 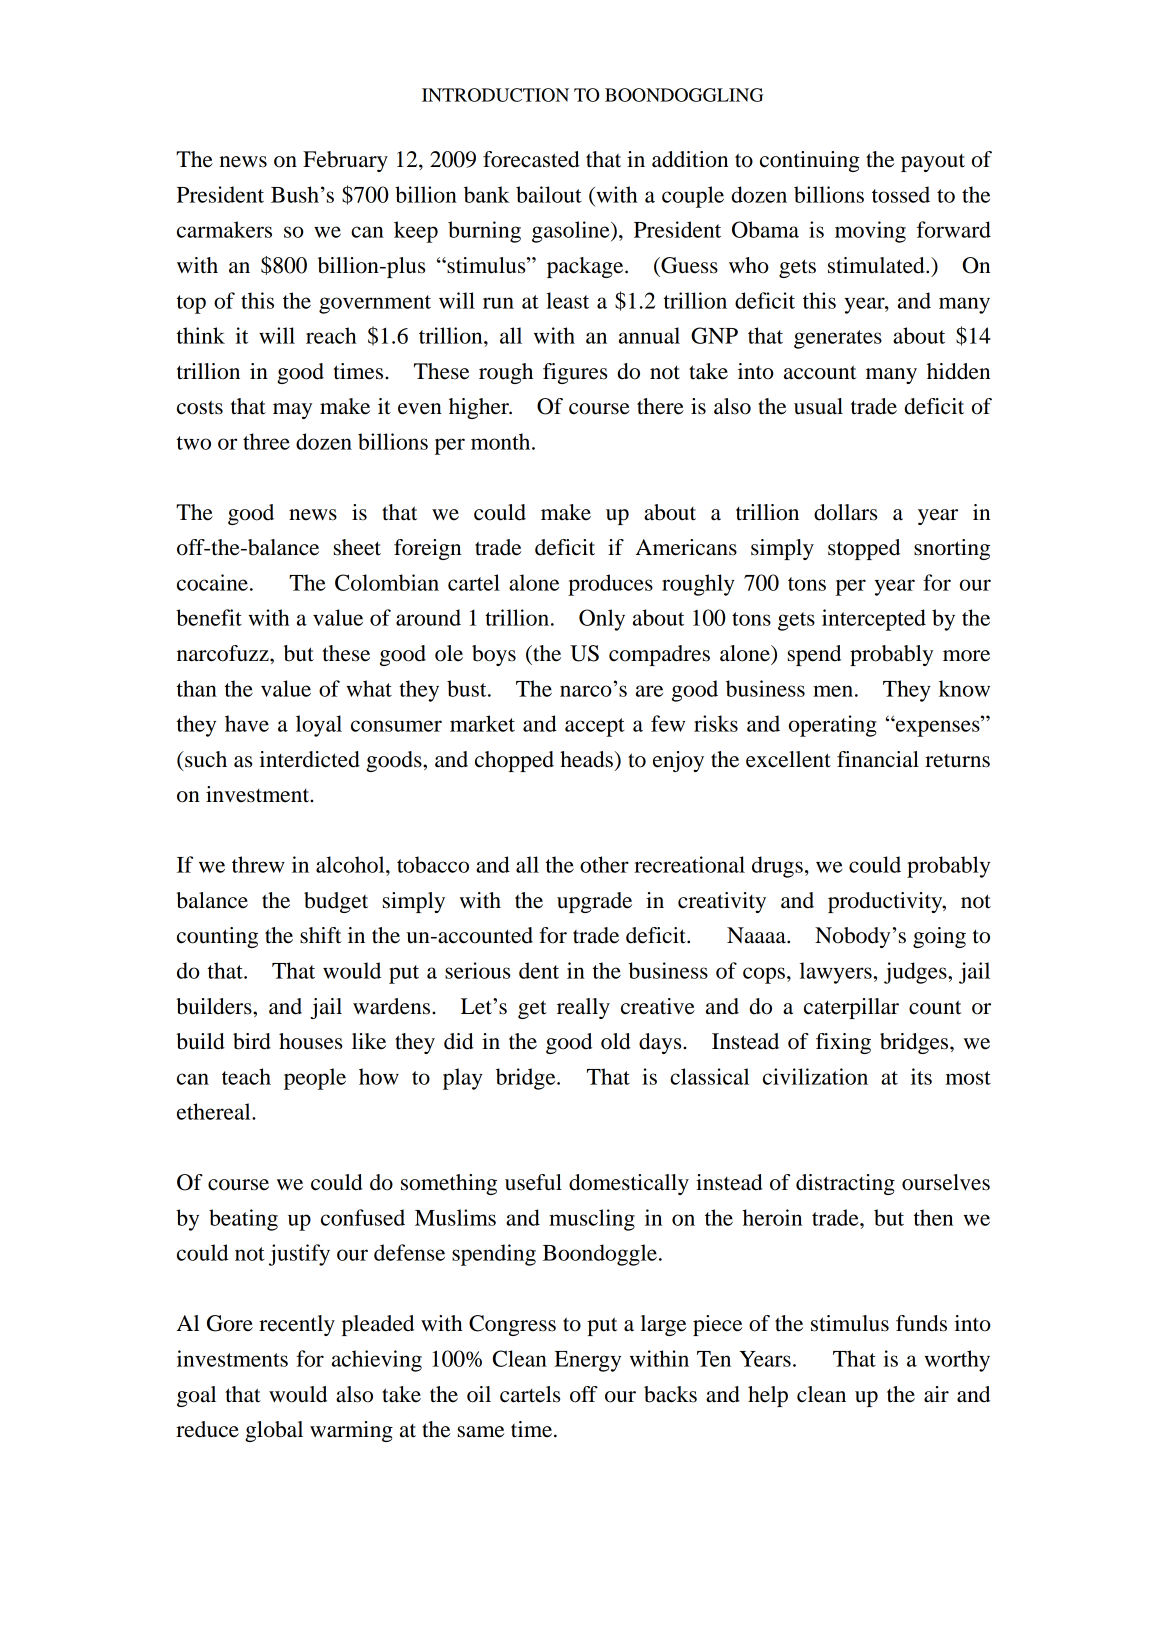 What do you see at coordinates (345, 161) in the page?
I see `February` at bounding box center [345, 161].
